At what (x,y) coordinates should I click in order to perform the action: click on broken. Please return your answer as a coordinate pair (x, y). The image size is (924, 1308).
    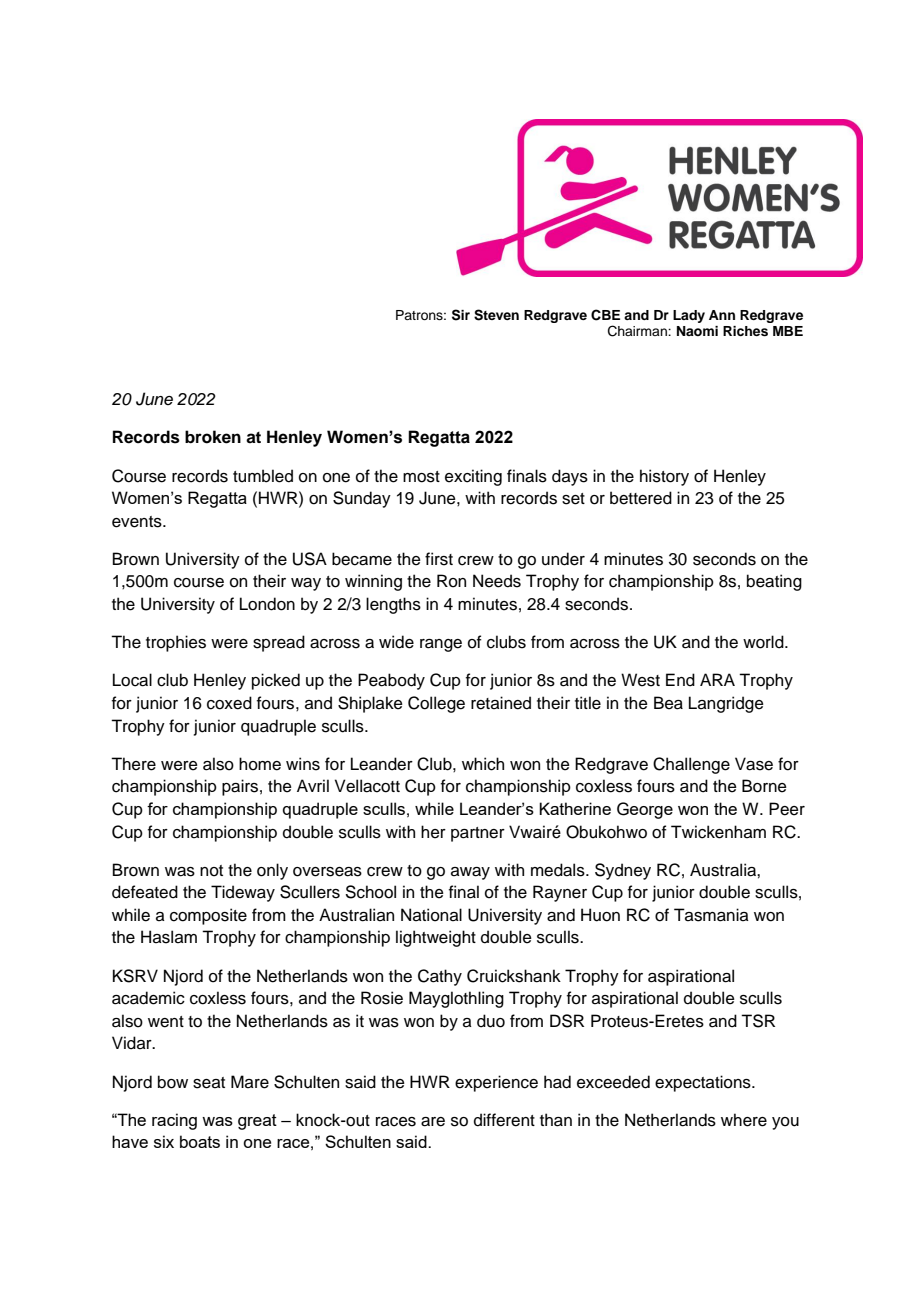
    Looking at the image, I should click on (213, 437).
